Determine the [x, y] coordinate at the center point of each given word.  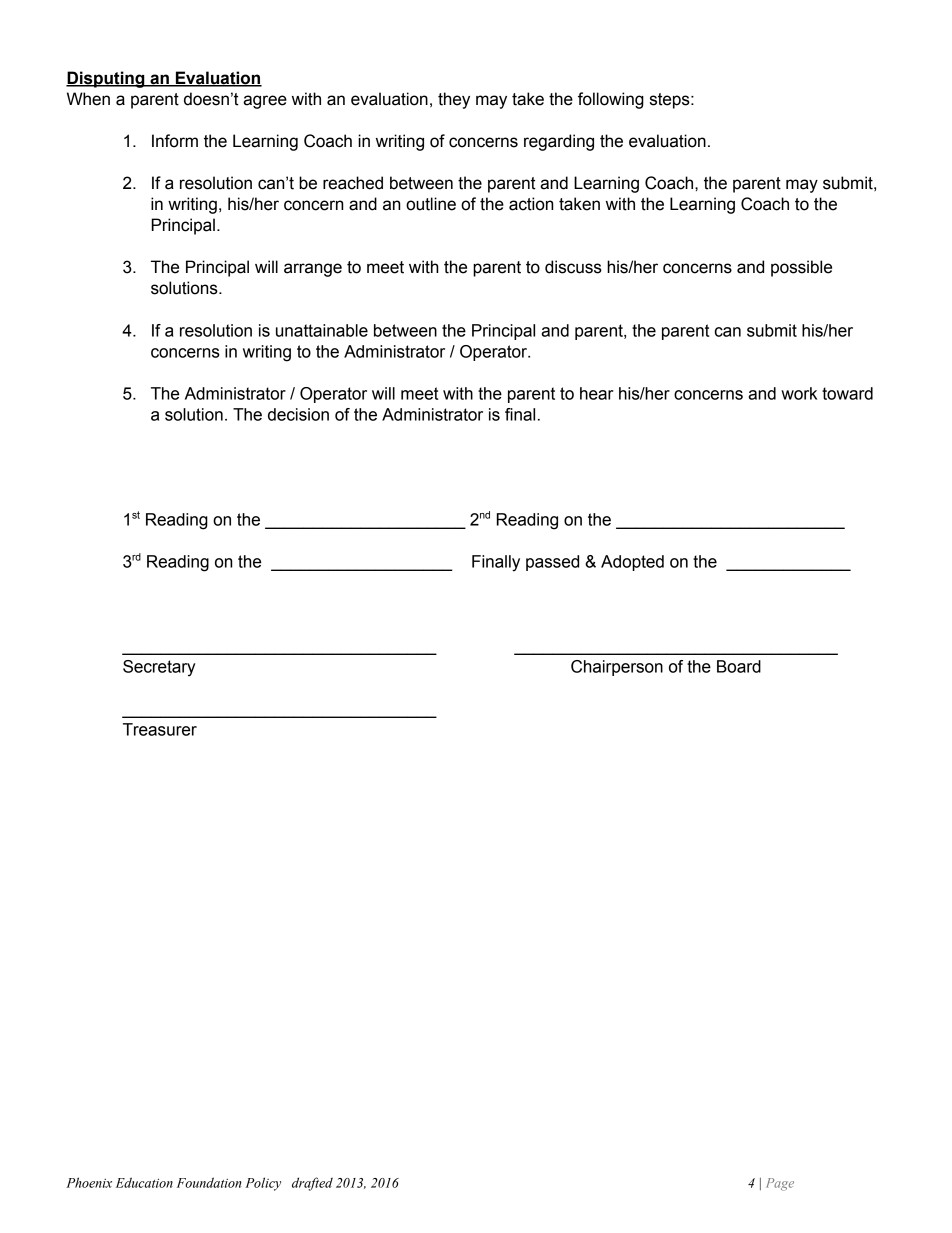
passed [552, 563]
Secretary [159, 668]
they [454, 100]
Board [739, 666]
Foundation [209, 1182]
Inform [175, 141]
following [611, 100]
